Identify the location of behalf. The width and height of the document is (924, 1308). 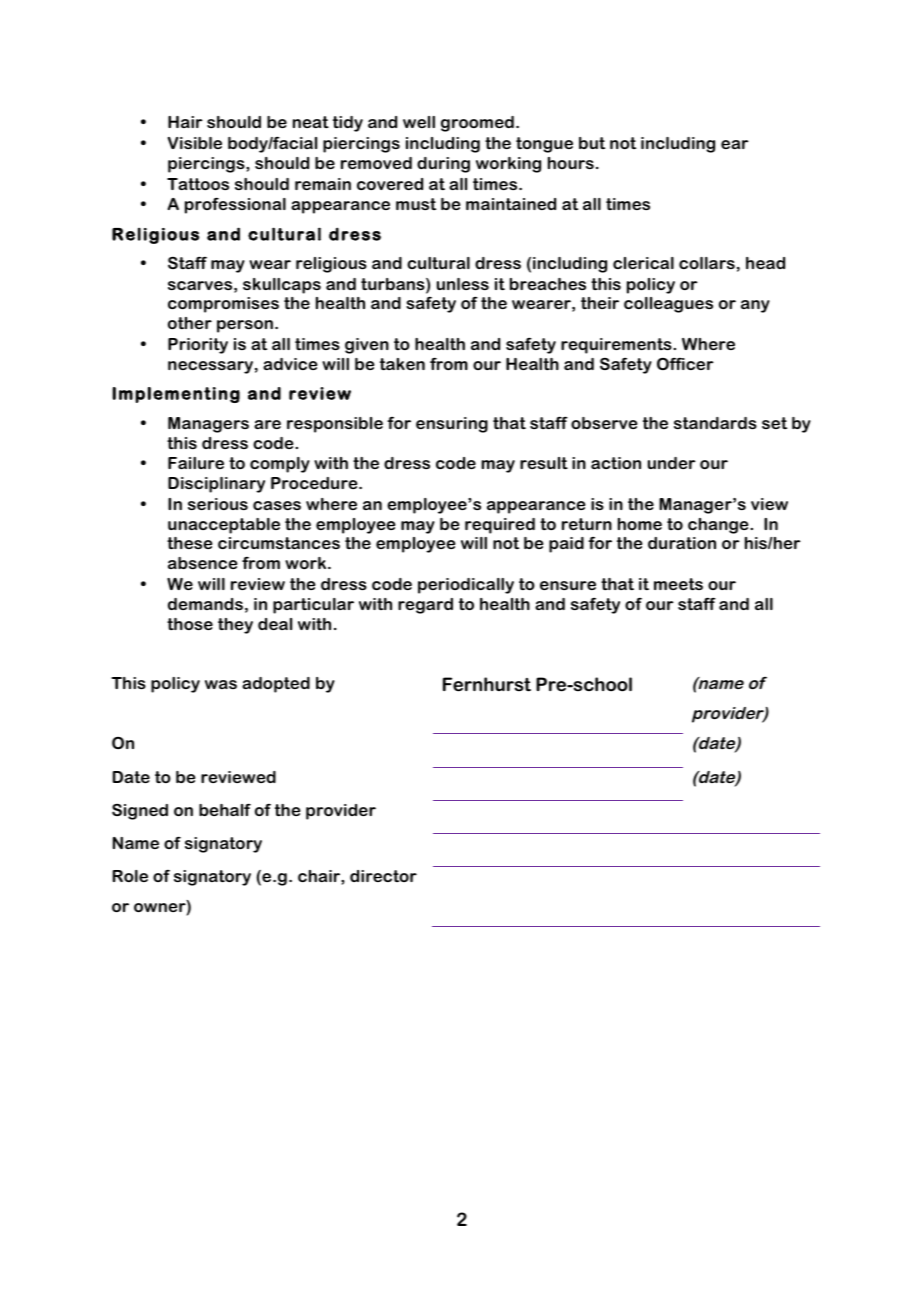
(225, 809).
